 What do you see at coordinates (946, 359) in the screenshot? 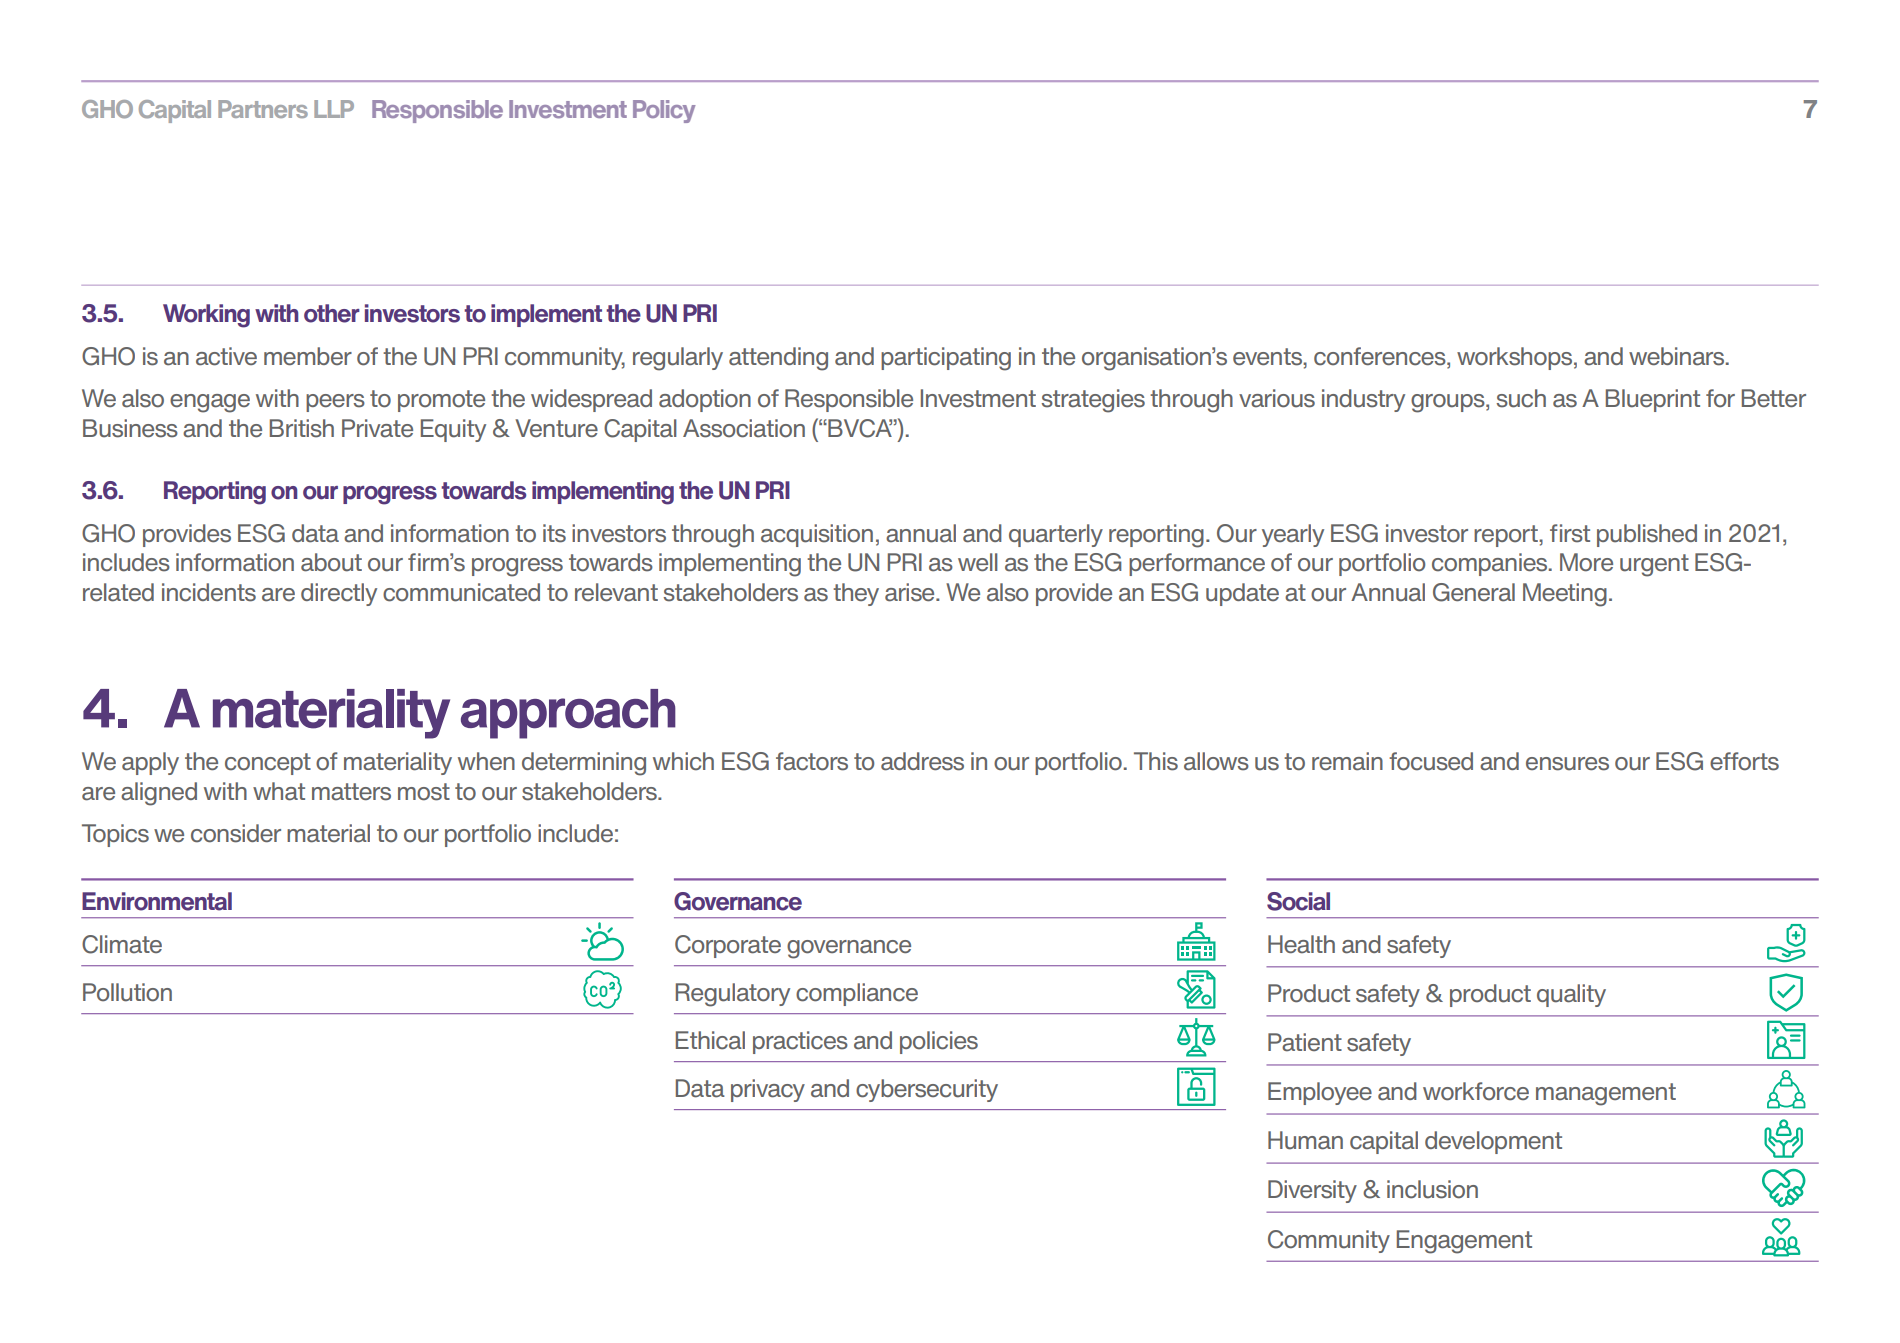
I see `participating` at bounding box center [946, 359].
